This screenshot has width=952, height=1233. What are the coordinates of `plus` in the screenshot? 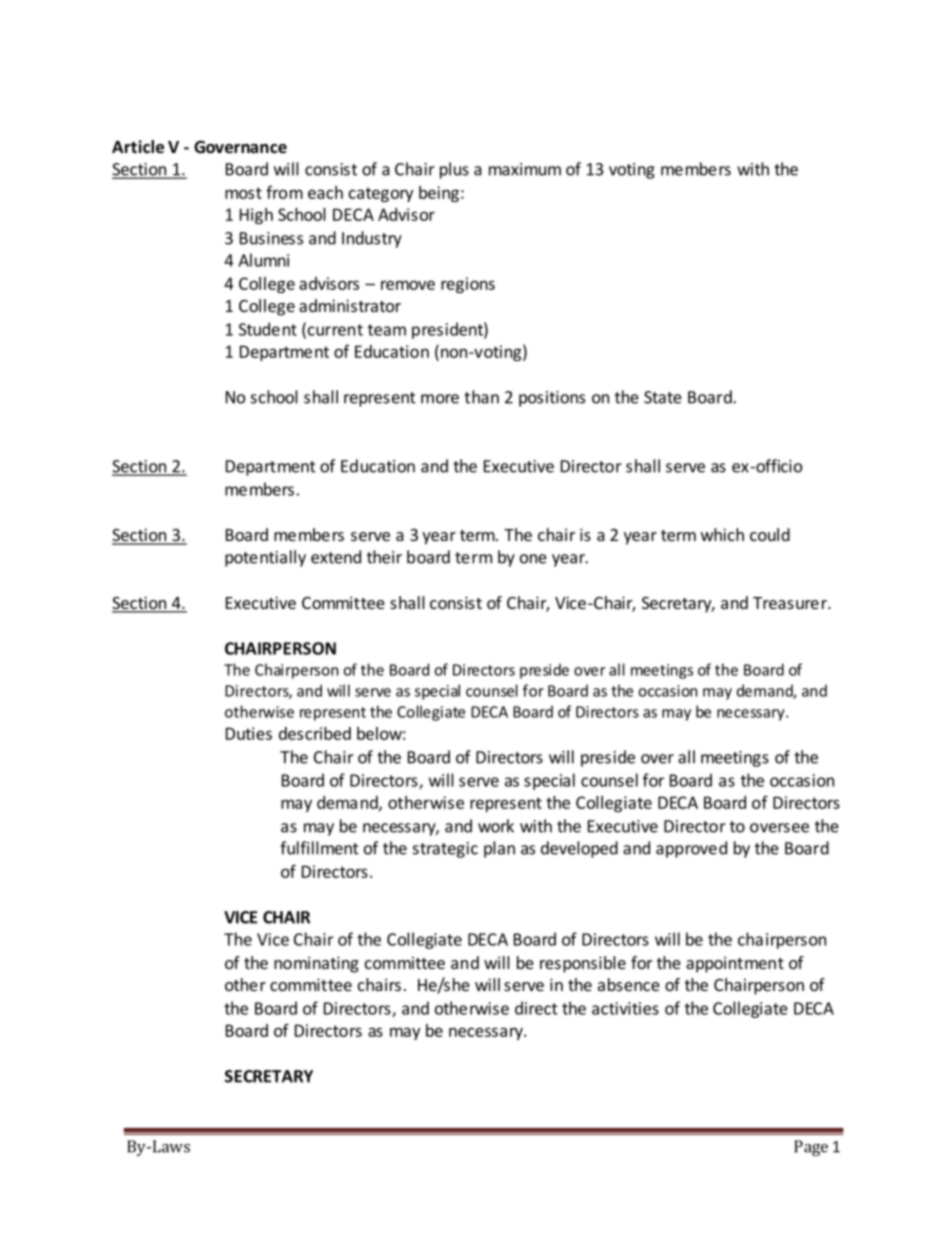 It's located at (454, 170).
